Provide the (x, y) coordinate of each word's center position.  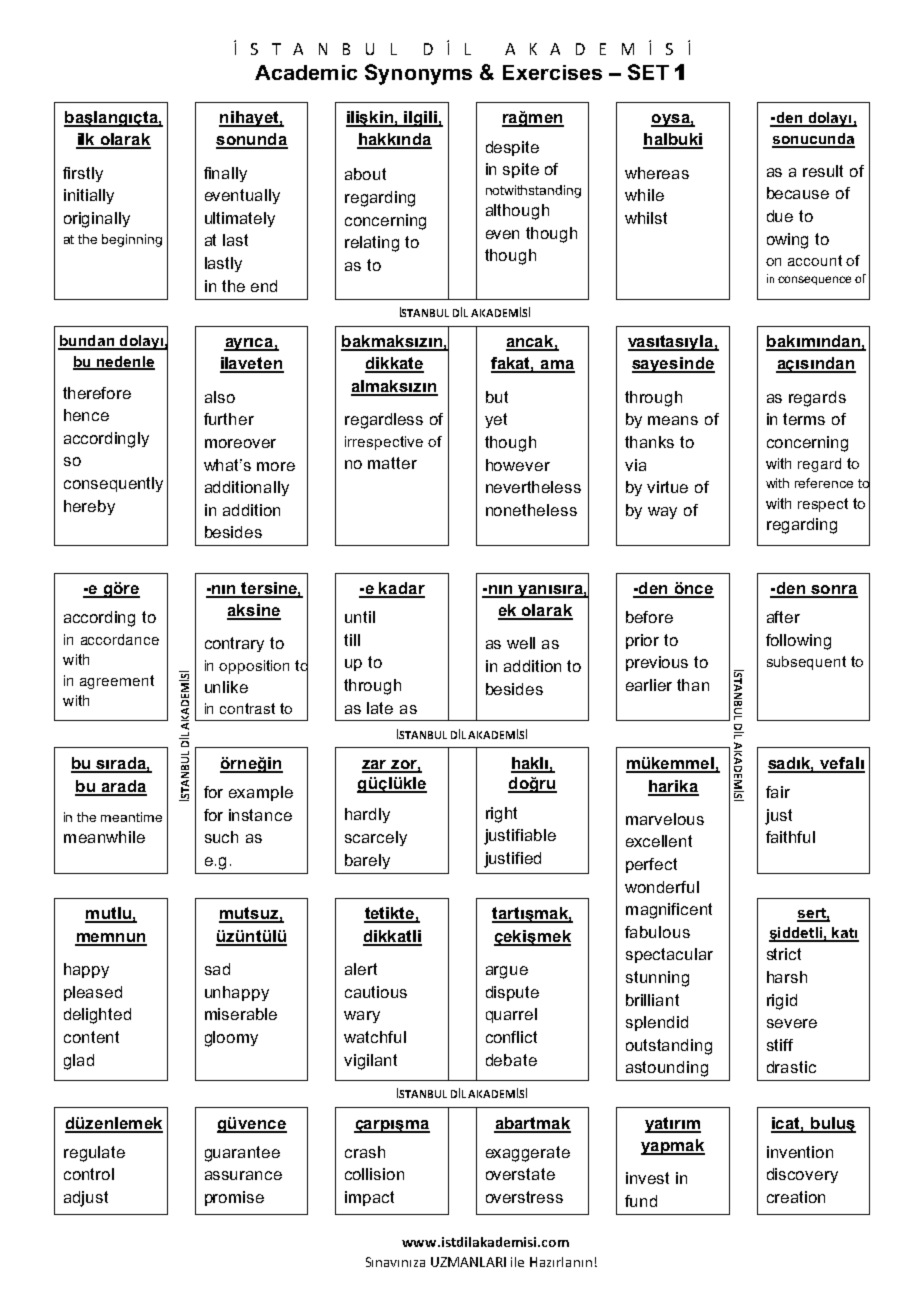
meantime (131, 817)
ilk (87, 140)
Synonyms (418, 74)
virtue (667, 487)
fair (778, 792)
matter (392, 463)
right (501, 815)
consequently (113, 484)
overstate (520, 1174)
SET (648, 72)
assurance (243, 1175)
